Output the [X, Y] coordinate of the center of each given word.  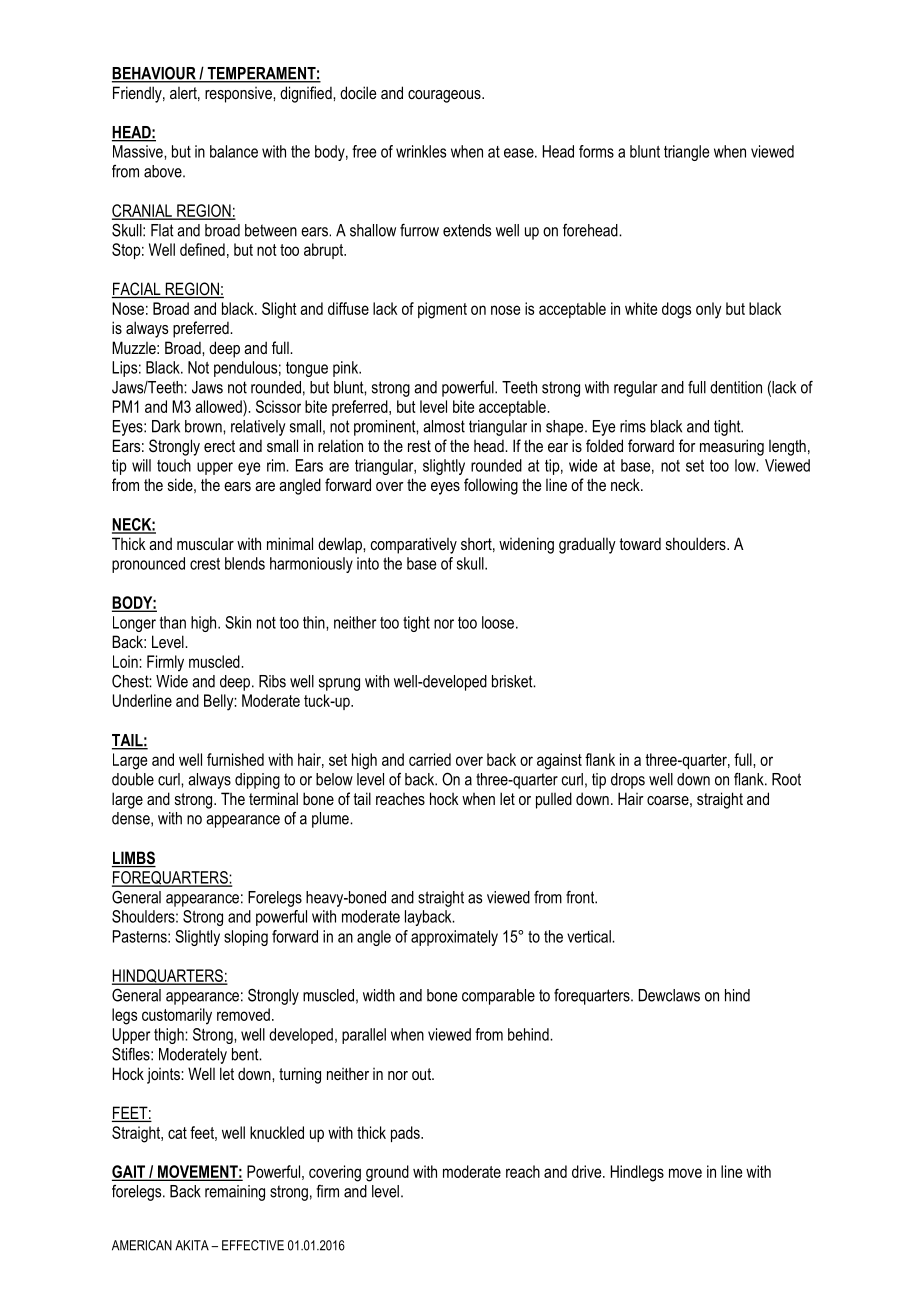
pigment [442, 310]
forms [596, 151]
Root [786, 779]
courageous [445, 96]
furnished [235, 759]
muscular [205, 543]
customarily [177, 1016]
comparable [498, 997]
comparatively [414, 545]
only [709, 310]
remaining [235, 1193]
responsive [239, 95]
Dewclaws [669, 995]
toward [640, 543]
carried [430, 759]
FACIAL [137, 290]
